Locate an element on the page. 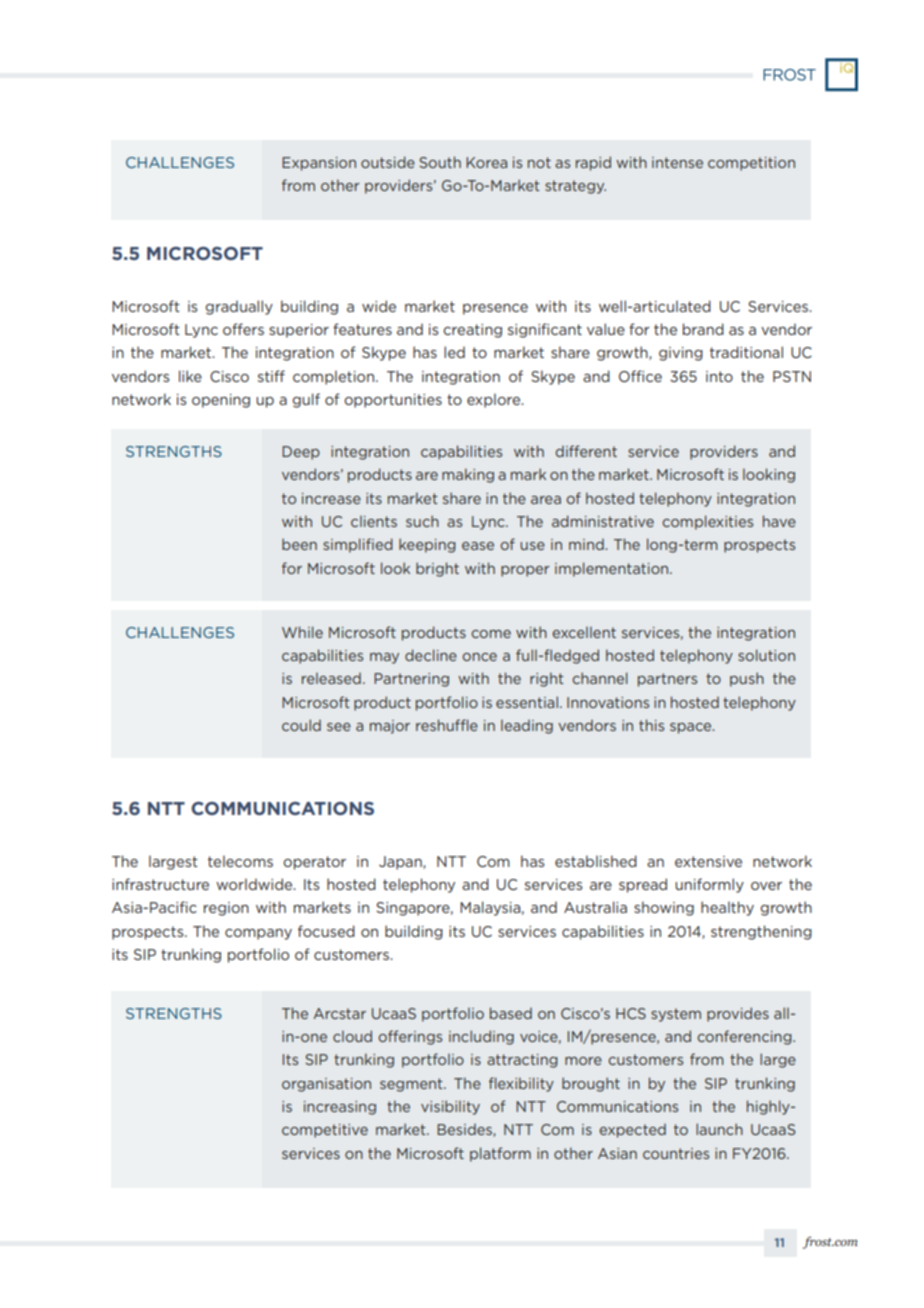  organisation is located at coordinates (326, 1085).
